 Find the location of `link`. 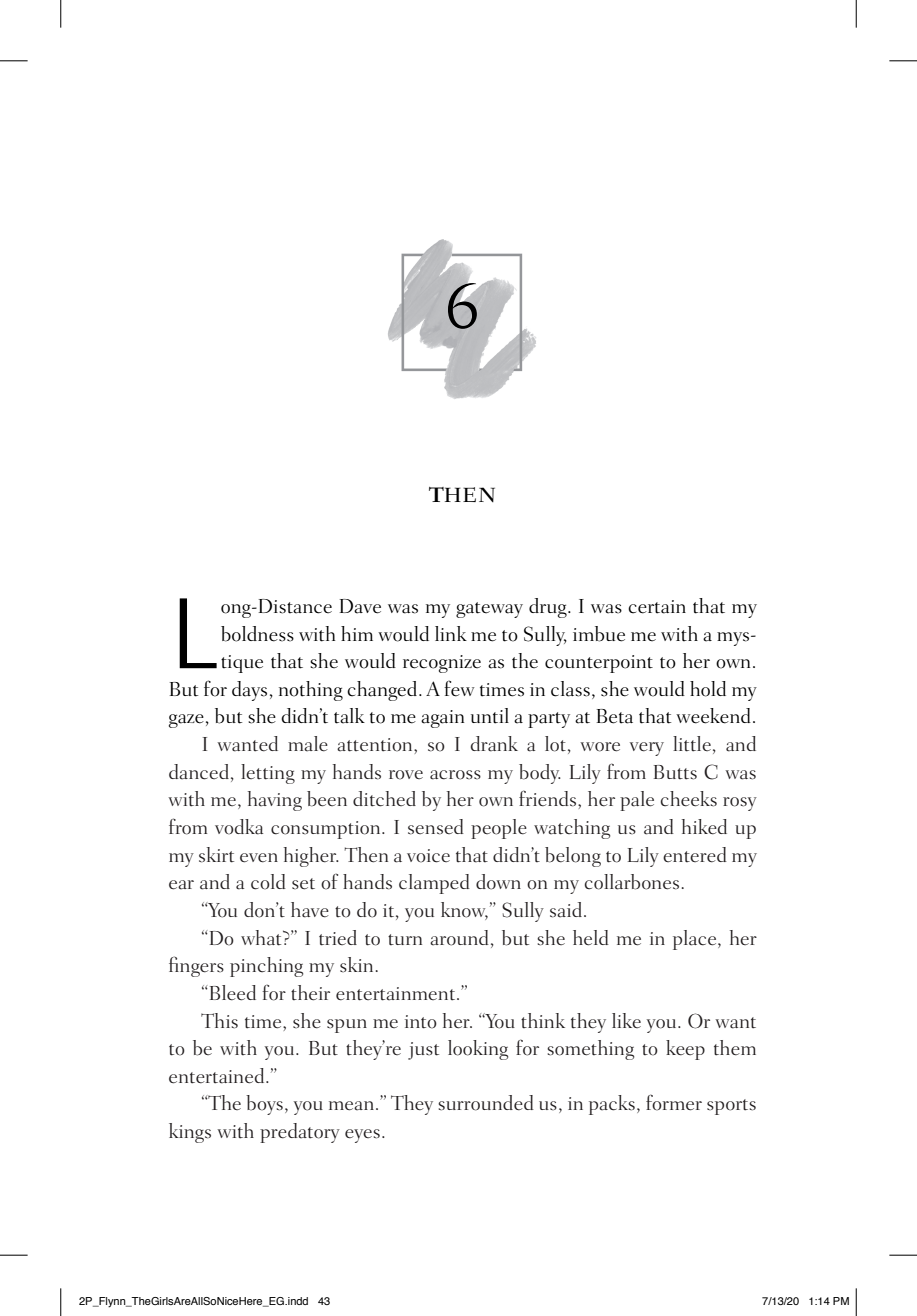

link is located at coordinates (451, 633).
